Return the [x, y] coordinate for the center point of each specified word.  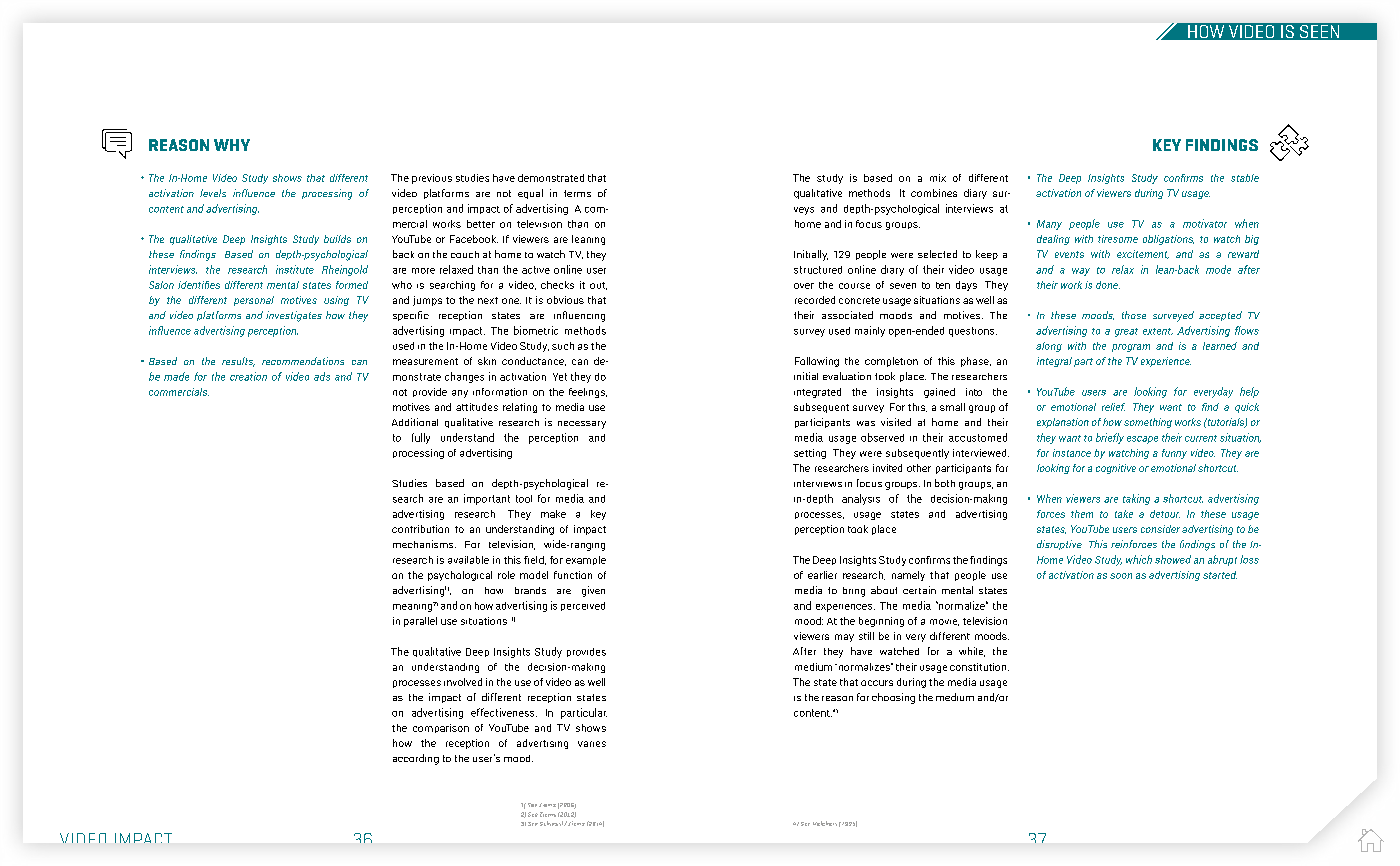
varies [592, 744]
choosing [893, 698]
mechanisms [424, 544]
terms [577, 193]
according [416, 759]
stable [1245, 178]
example [586, 560]
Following [817, 362]
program [1131, 348]
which [1139, 559]
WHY [232, 145]
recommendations [303, 361]
